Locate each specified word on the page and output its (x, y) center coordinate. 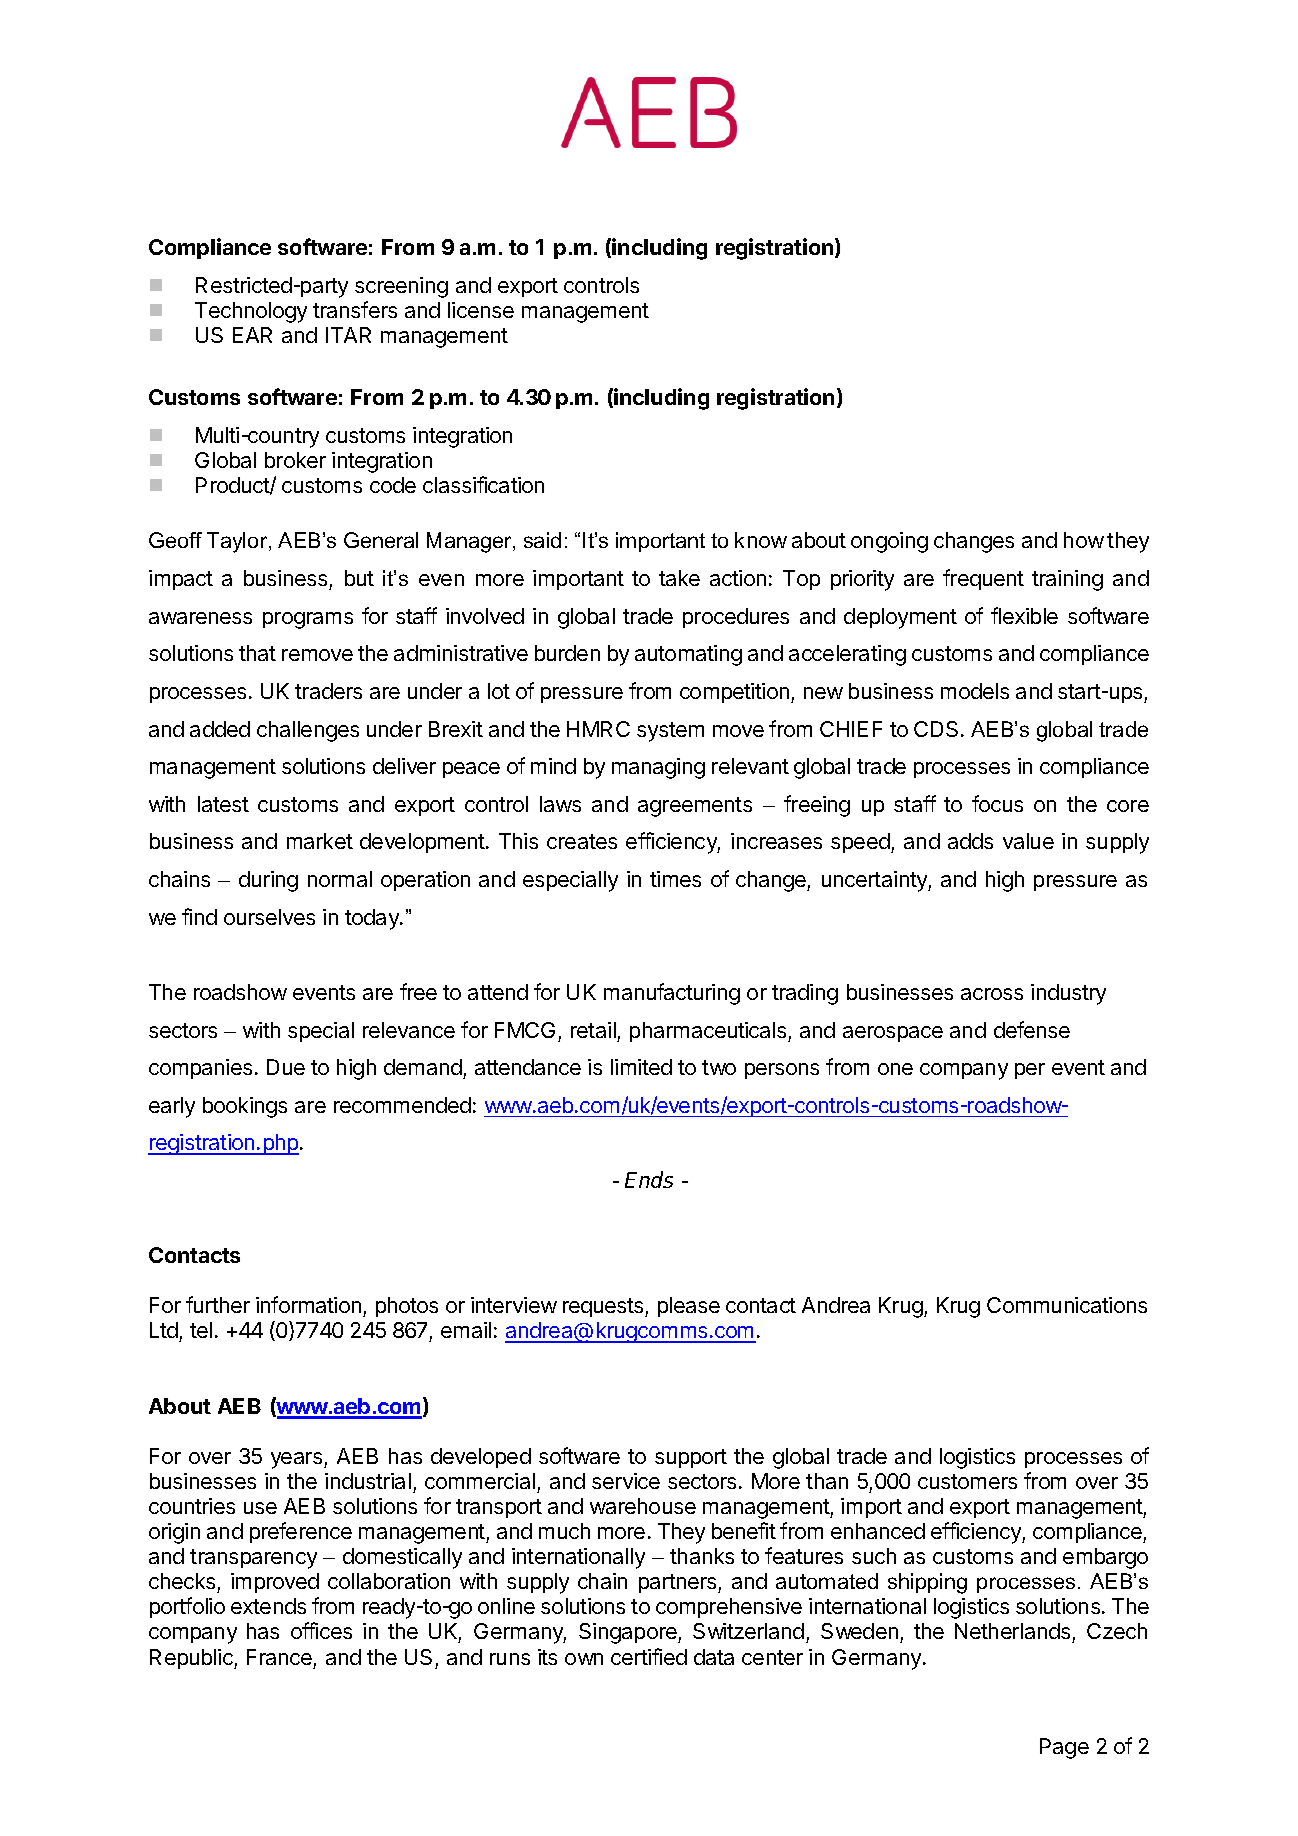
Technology (251, 312)
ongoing (889, 542)
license (481, 310)
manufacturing (672, 994)
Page (1064, 1748)
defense (1032, 1029)
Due (286, 1067)
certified (649, 1656)
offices (321, 1630)
